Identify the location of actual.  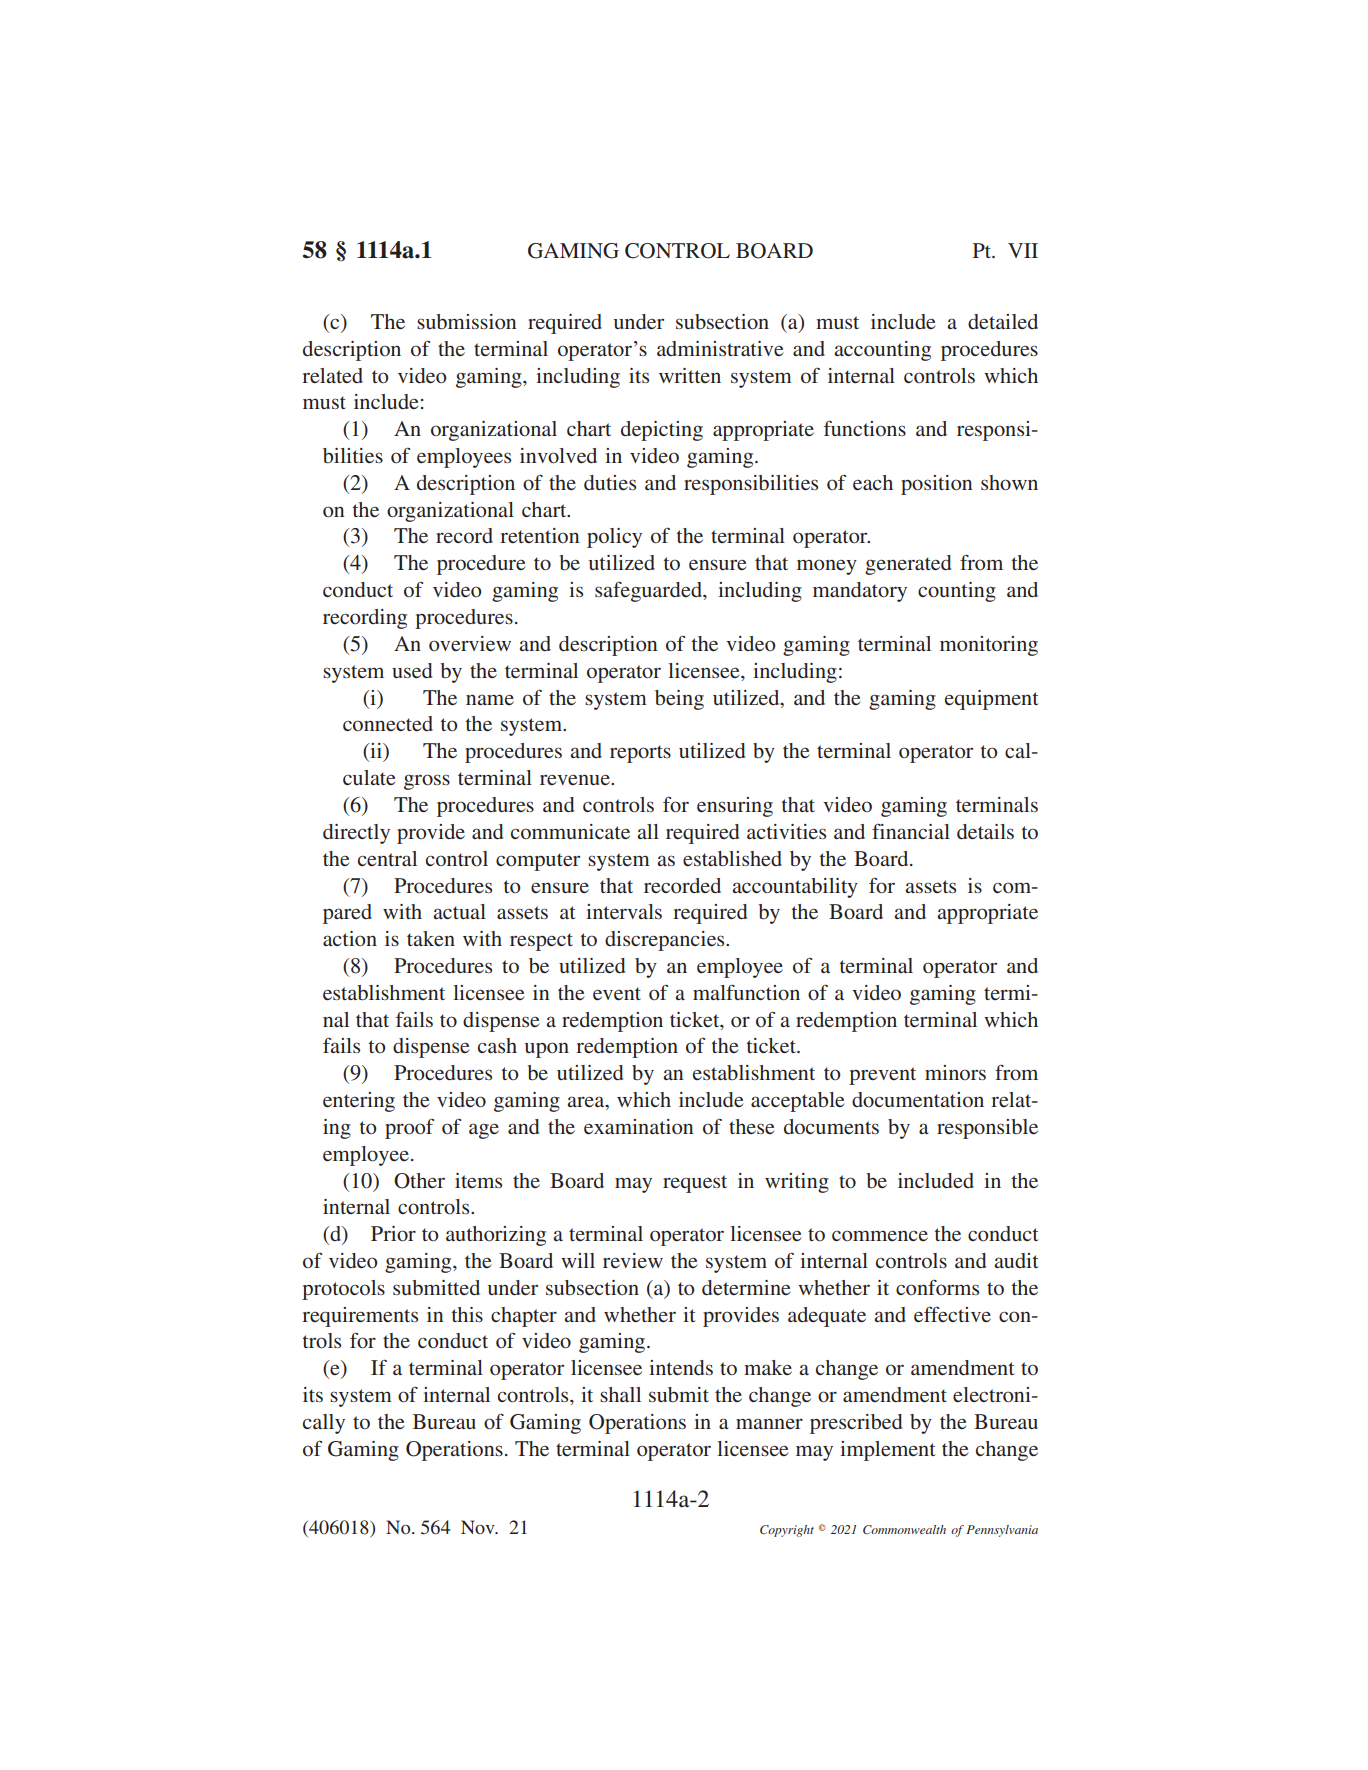
(459, 911).
